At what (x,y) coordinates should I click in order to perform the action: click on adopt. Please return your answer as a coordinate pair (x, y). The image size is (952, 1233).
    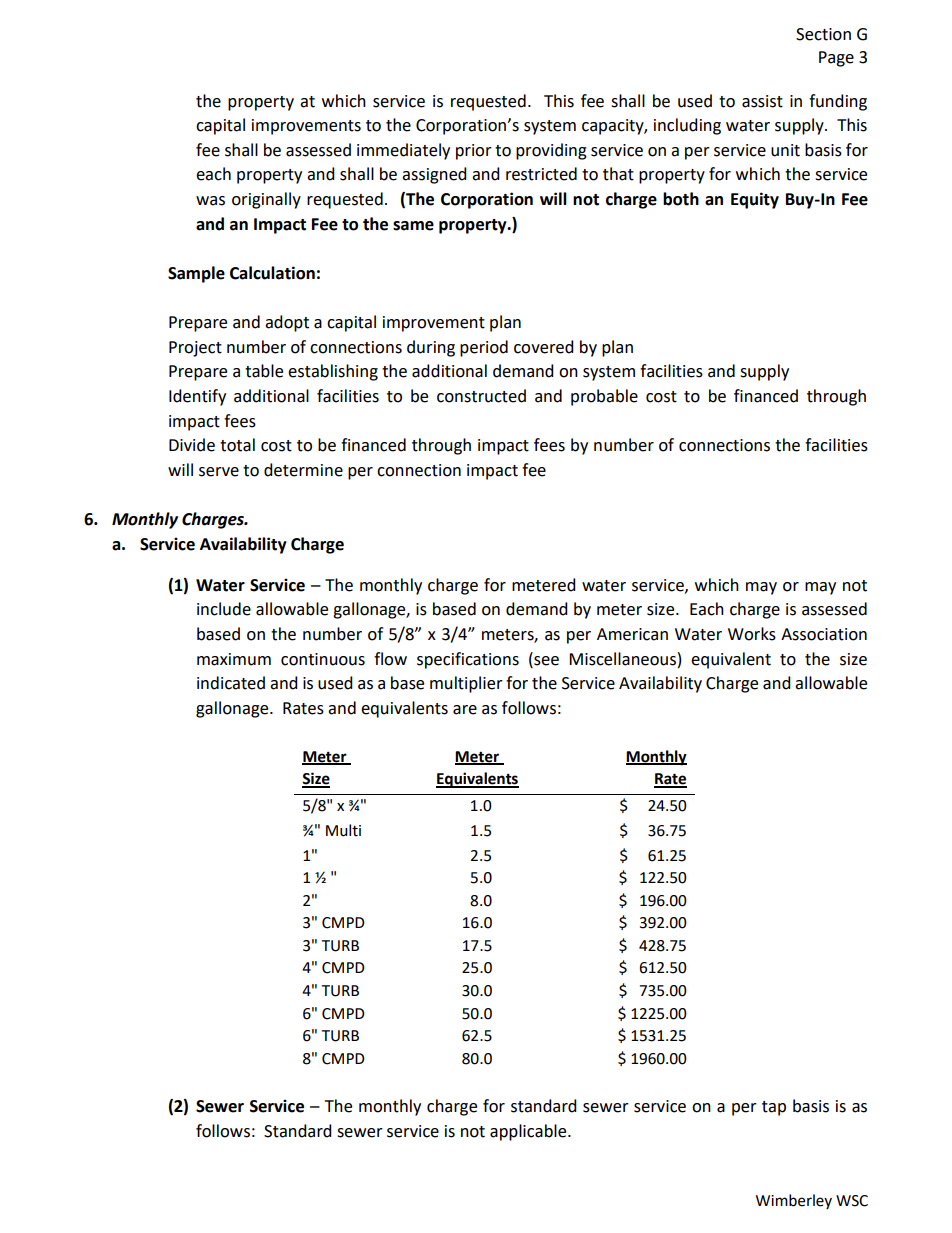
    Looking at the image, I should click on (287, 323).
